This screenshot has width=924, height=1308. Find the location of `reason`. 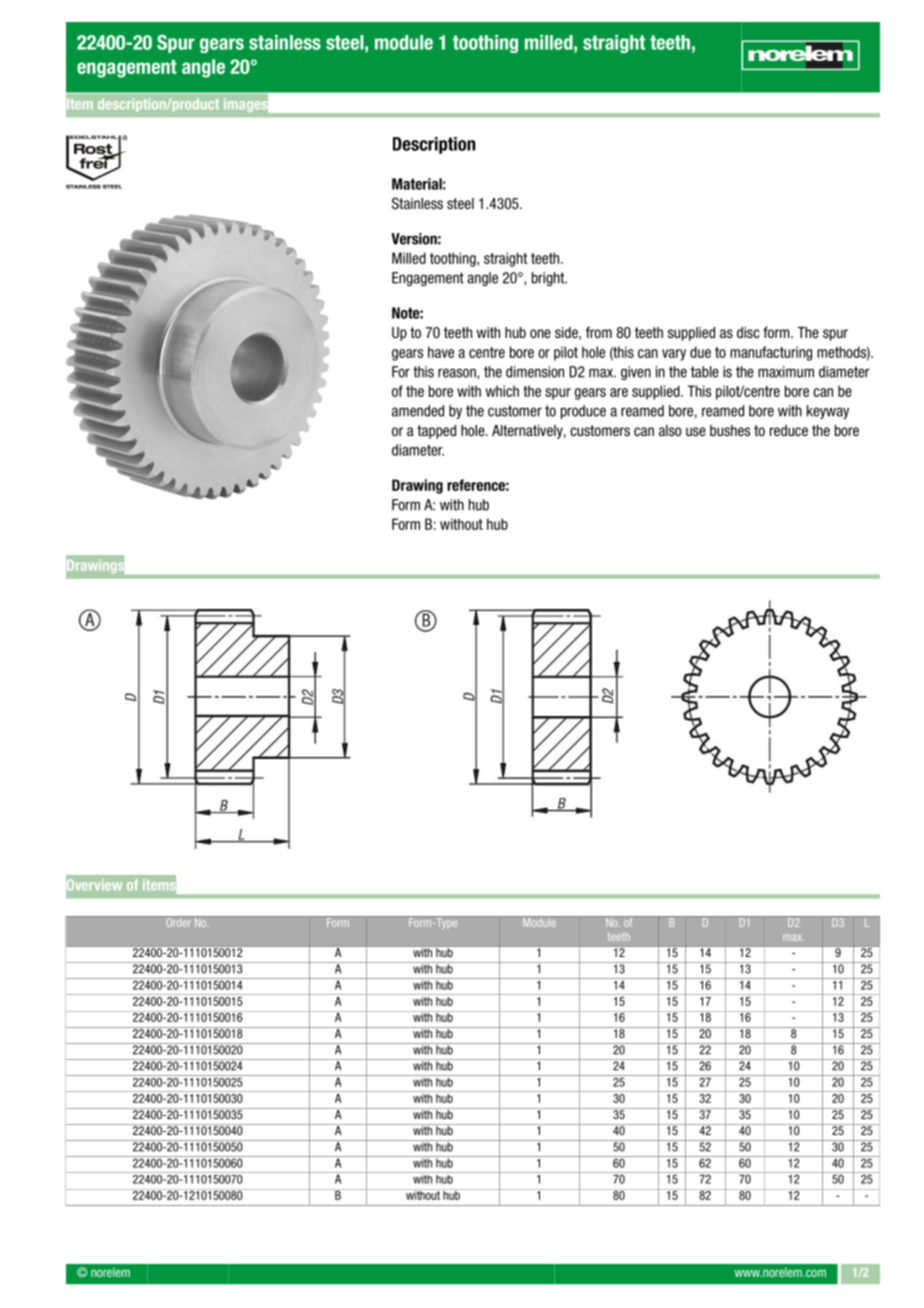

reason is located at coordinates (458, 373).
